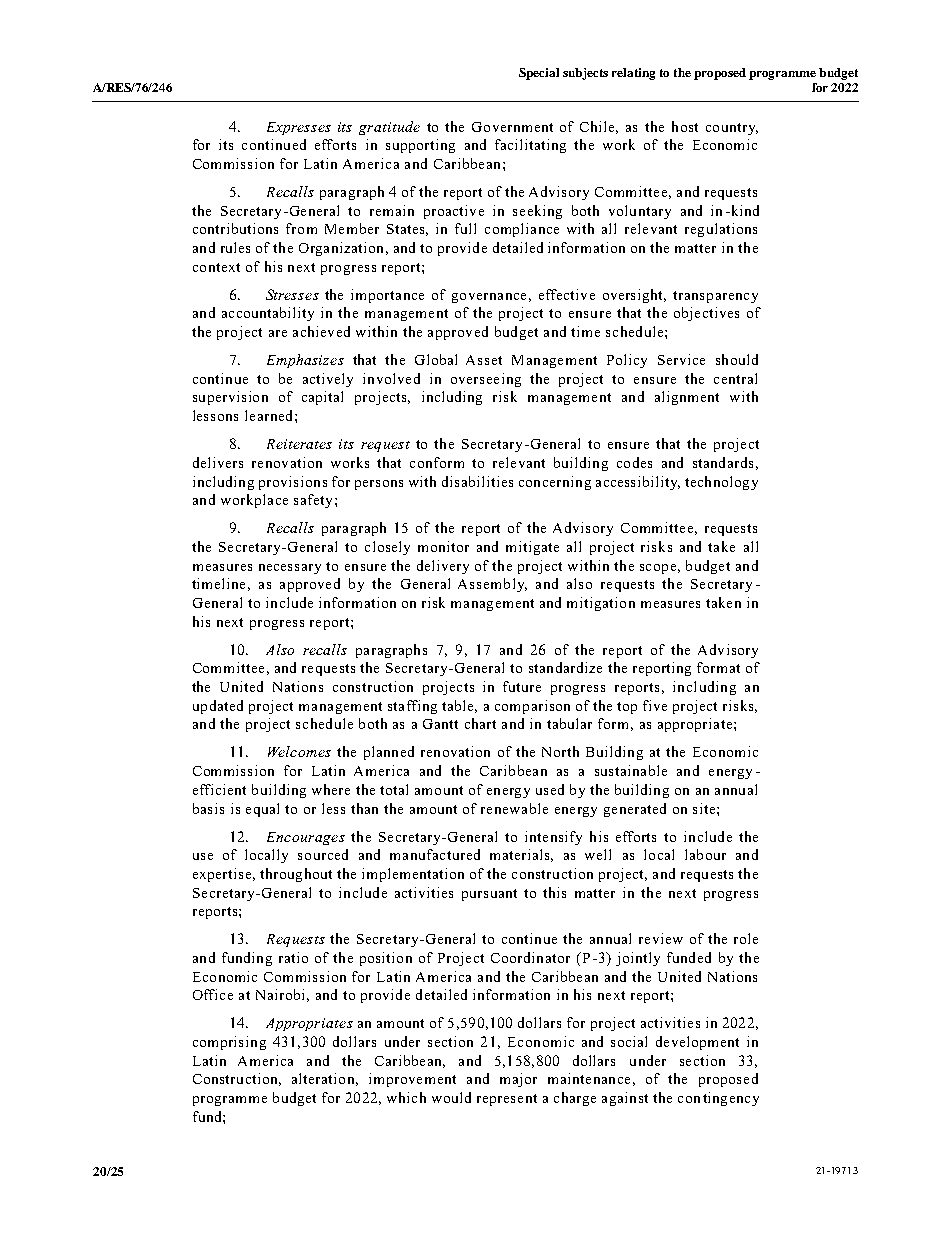 The width and height of the page is (952, 1233). Describe the element at coordinates (512, 127) in the page. I see `Government` at that location.
